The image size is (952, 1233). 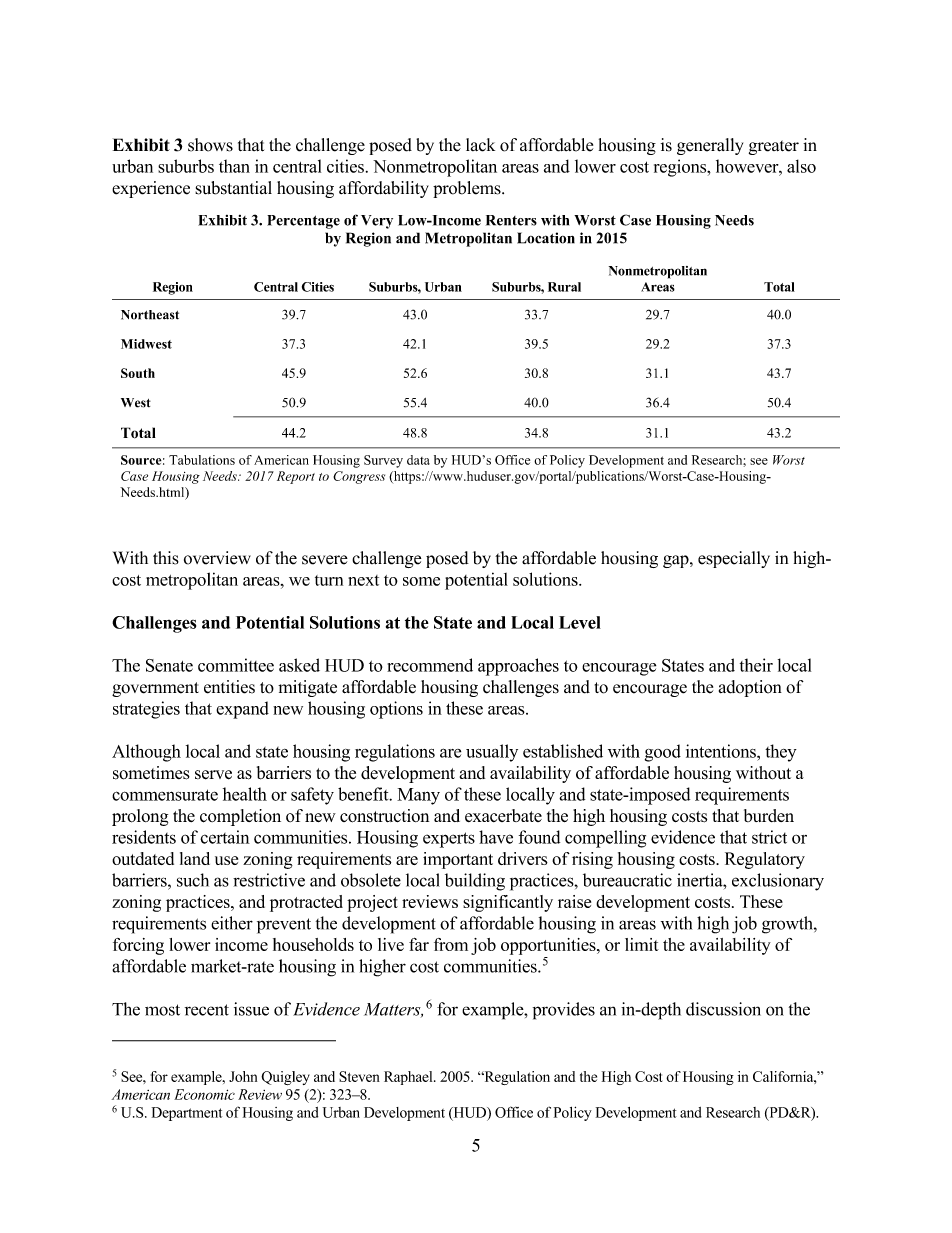 I want to click on intentions, so click(x=722, y=751).
